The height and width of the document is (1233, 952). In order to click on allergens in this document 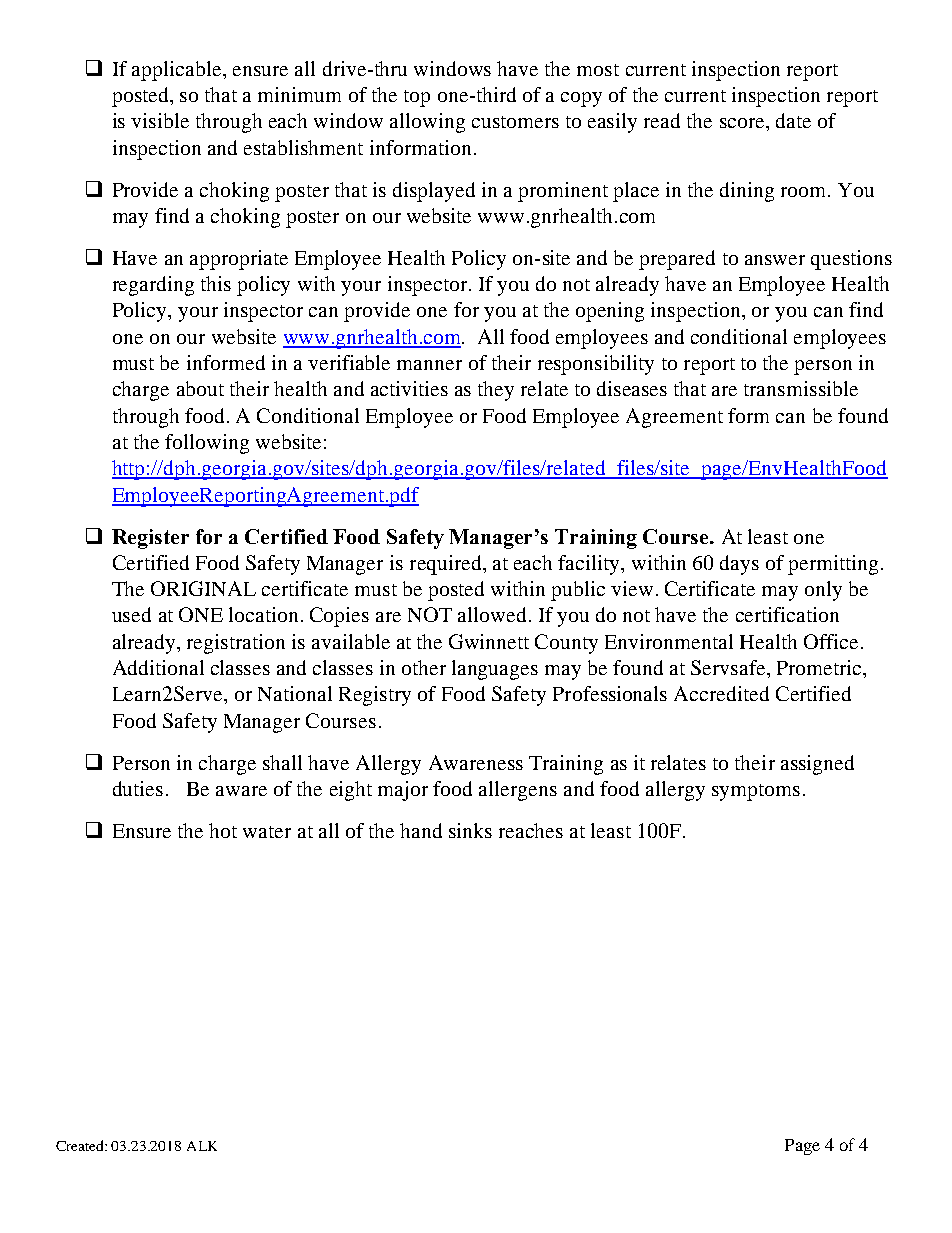, I will do `click(518, 791)`.
